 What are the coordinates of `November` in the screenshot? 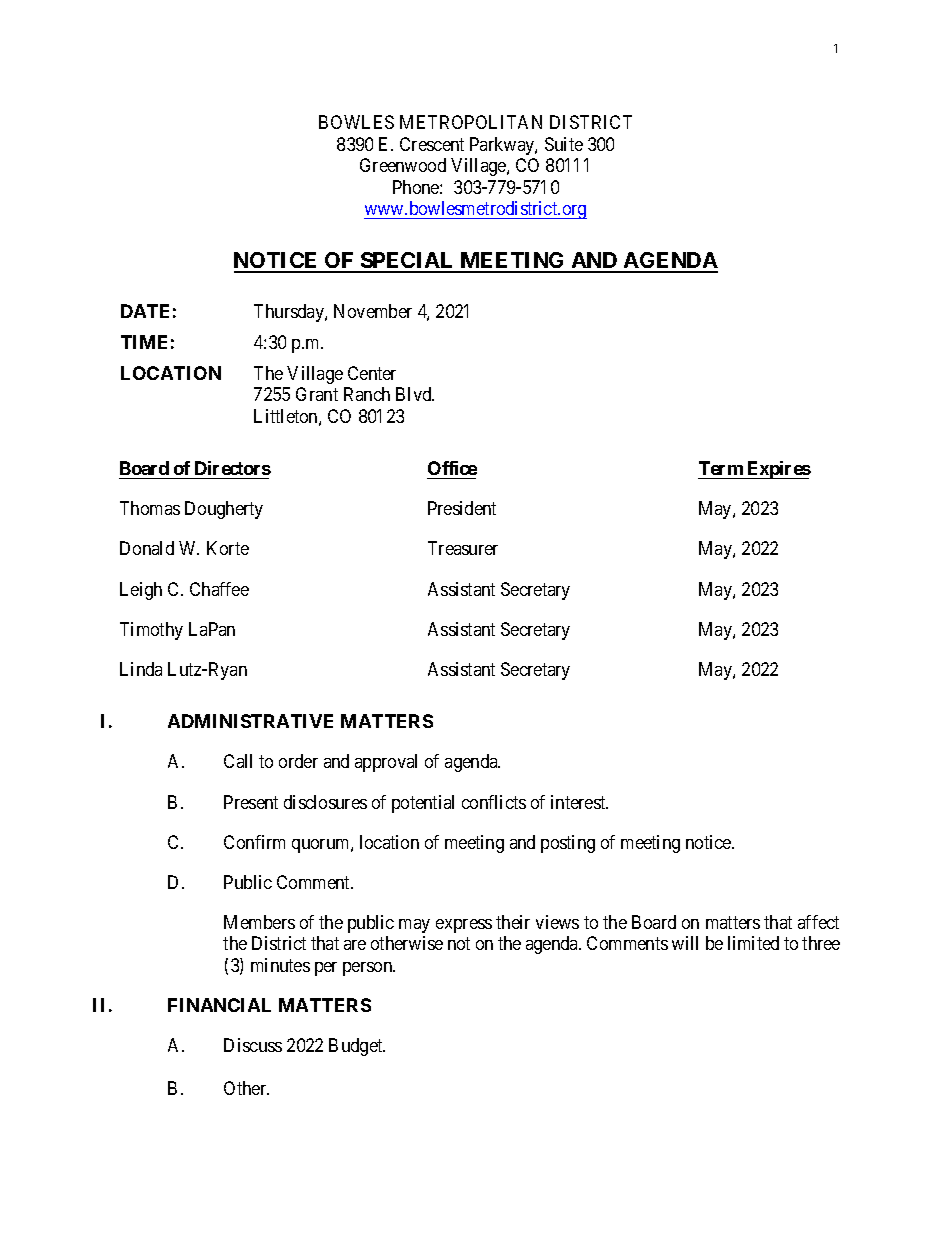 It's located at (373, 311).
